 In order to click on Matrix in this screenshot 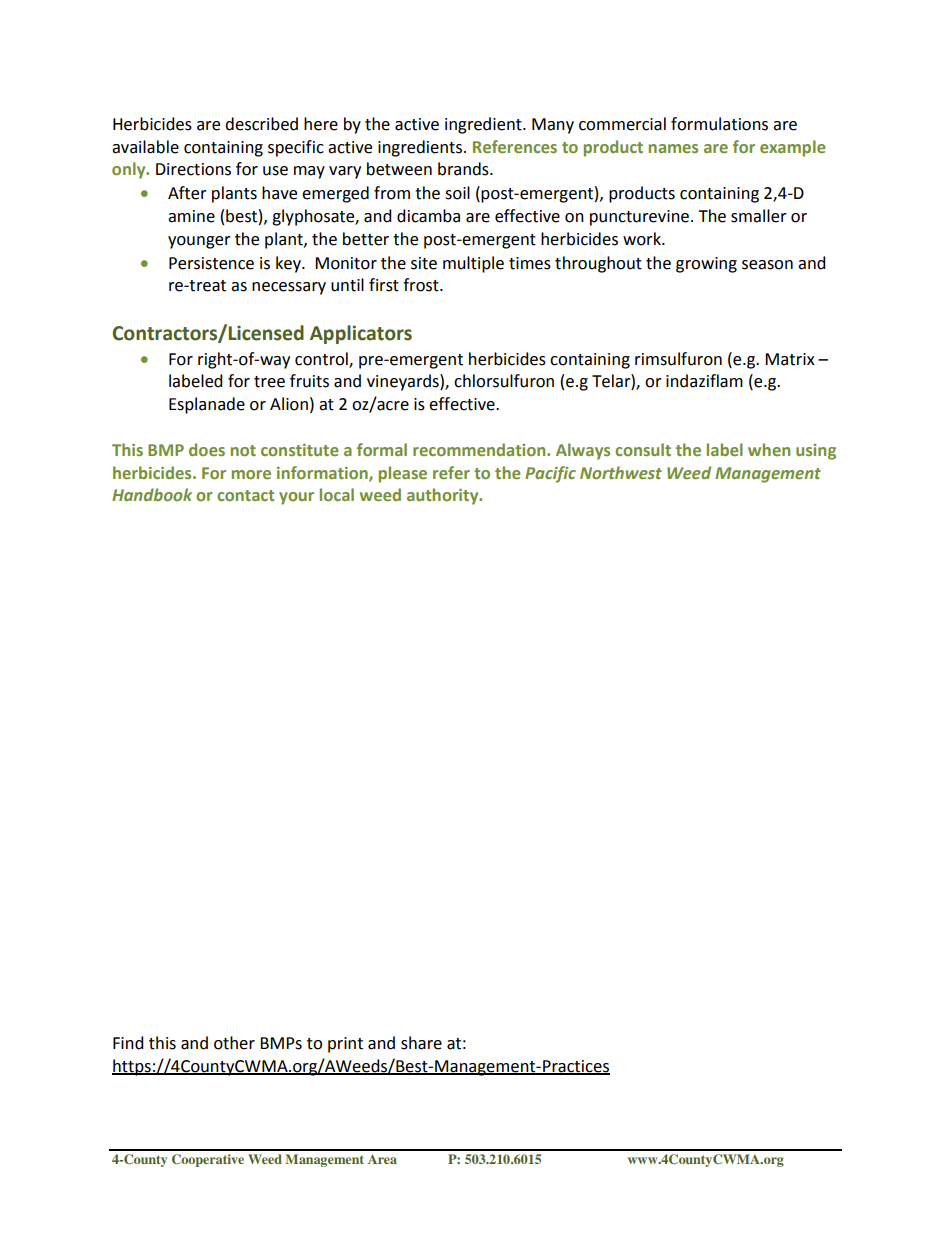, I will do `click(790, 359)`.
